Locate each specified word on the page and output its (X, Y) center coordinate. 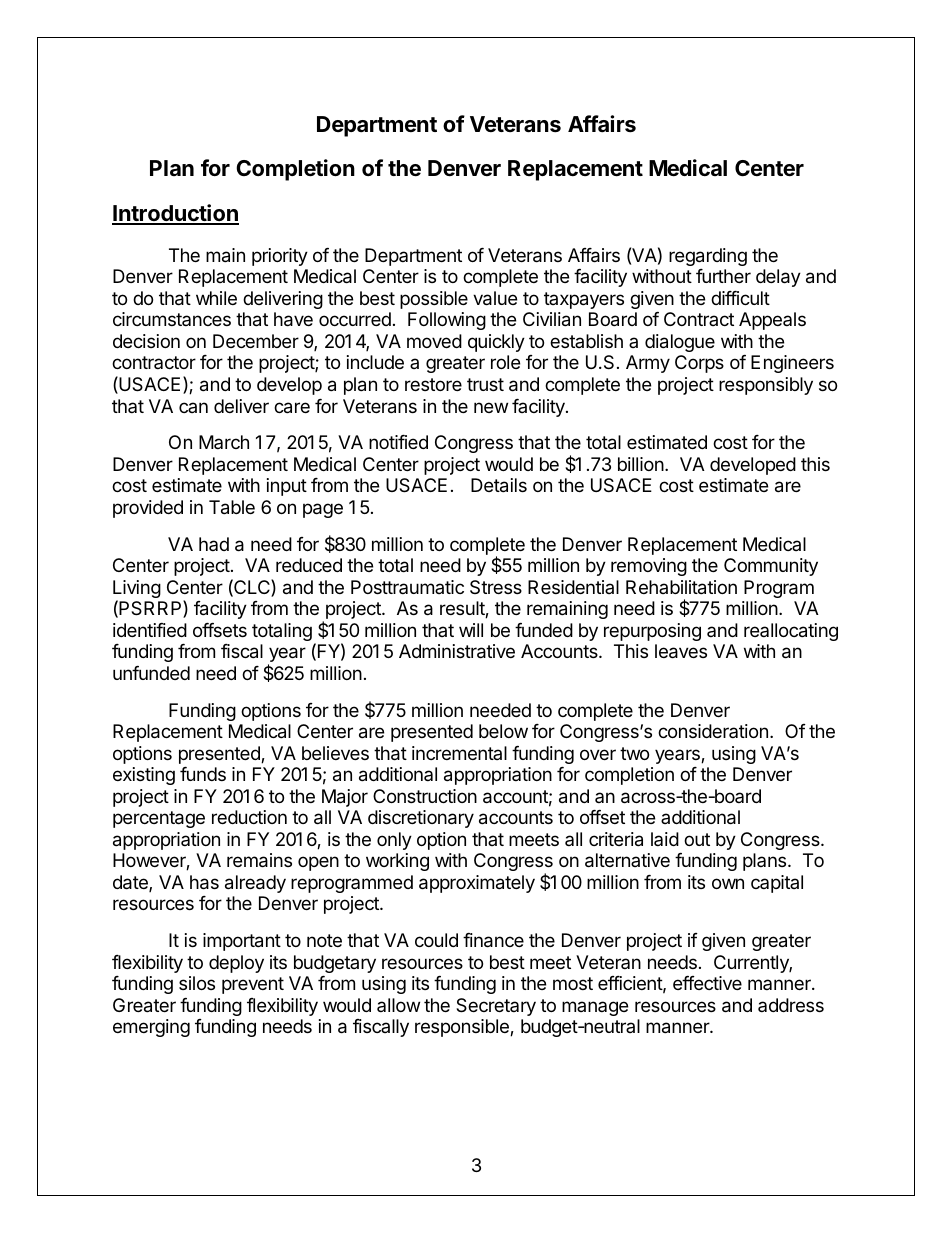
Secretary (496, 1007)
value (495, 298)
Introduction (175, 214)
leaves (681, 651)
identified (150, 630)
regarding (708, 257)
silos (197, 983)
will (471, 630)
